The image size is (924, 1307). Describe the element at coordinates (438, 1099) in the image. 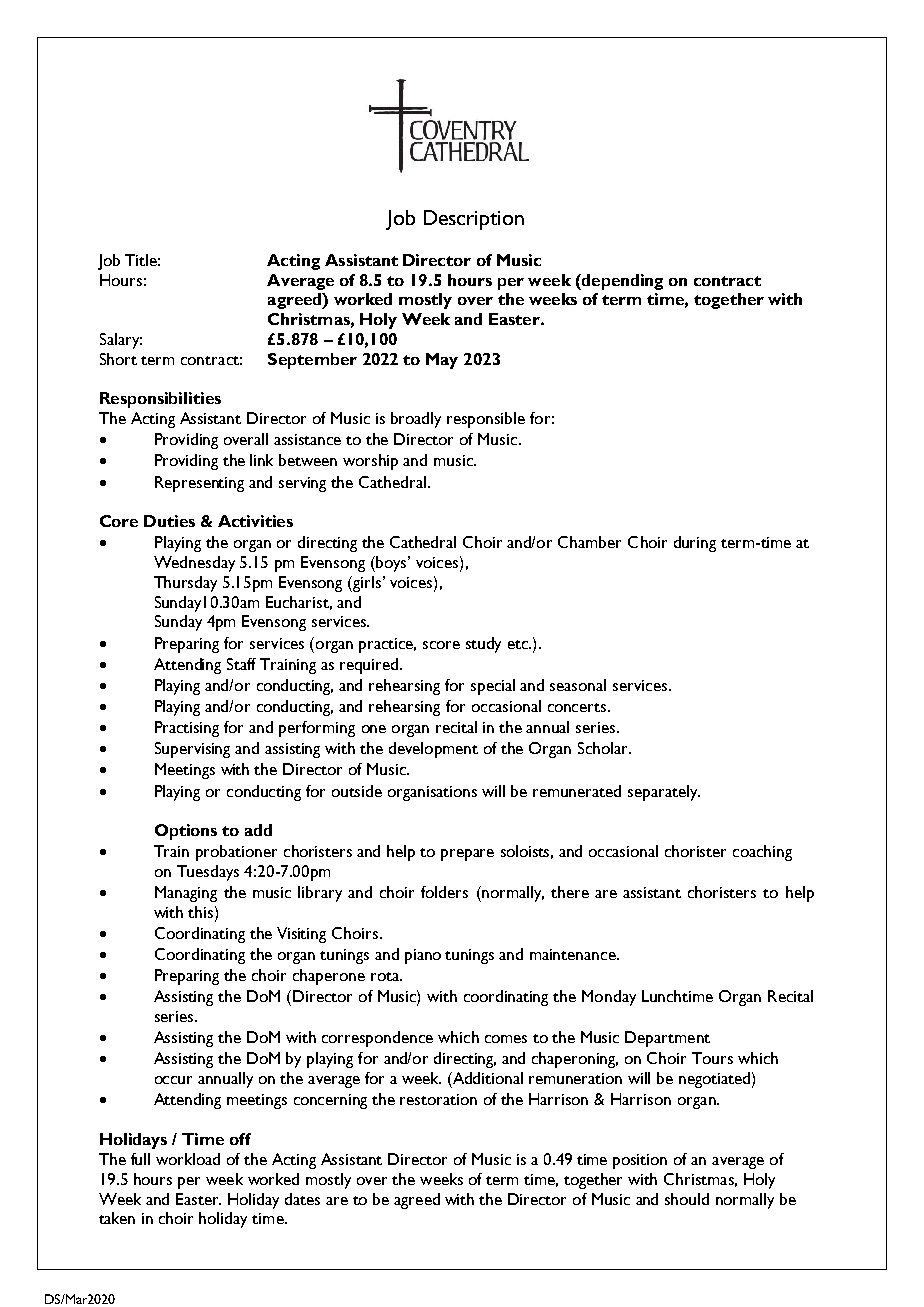

I see `restoration` at that location.
